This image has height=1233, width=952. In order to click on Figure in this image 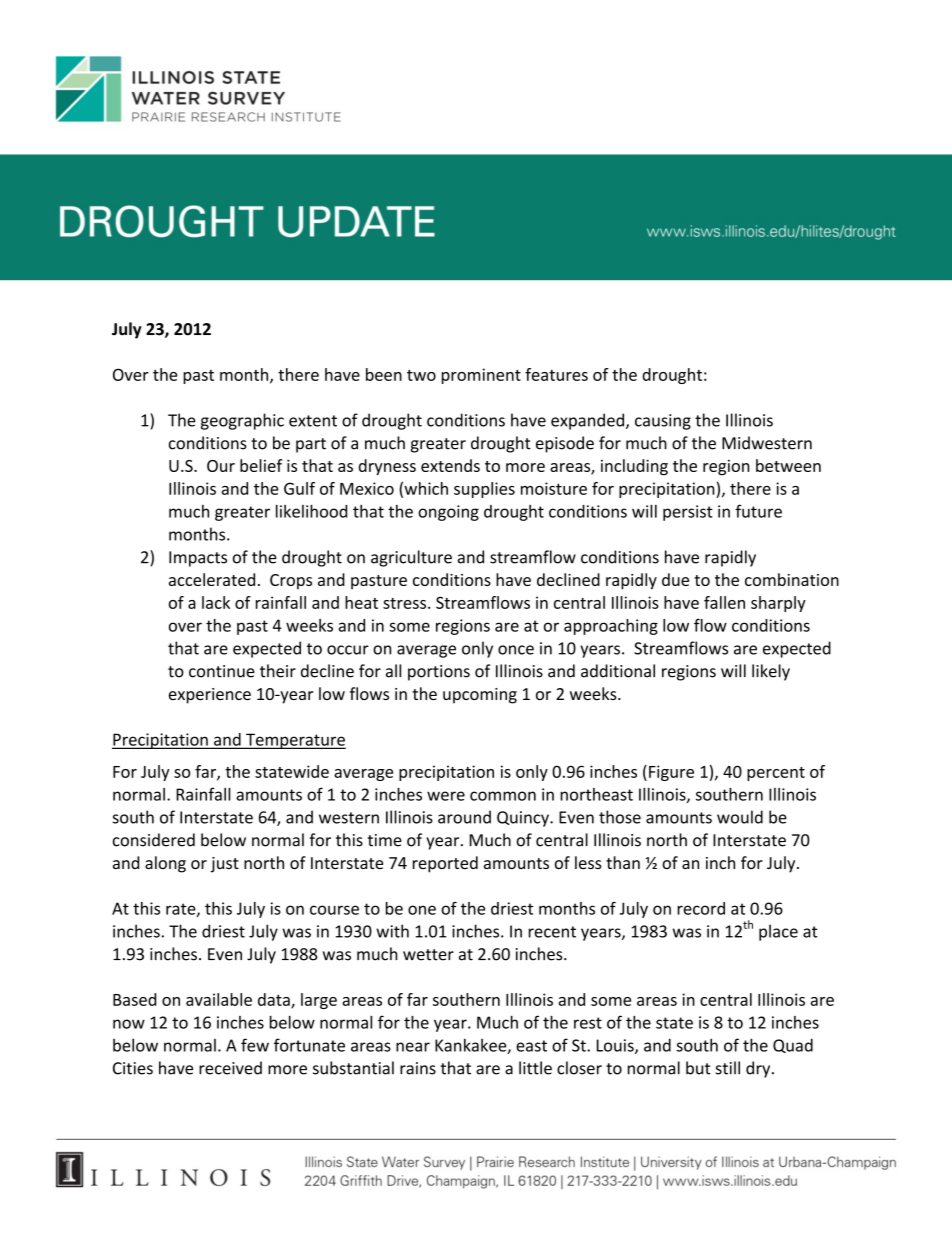, I will do `click(671, 773)`.
